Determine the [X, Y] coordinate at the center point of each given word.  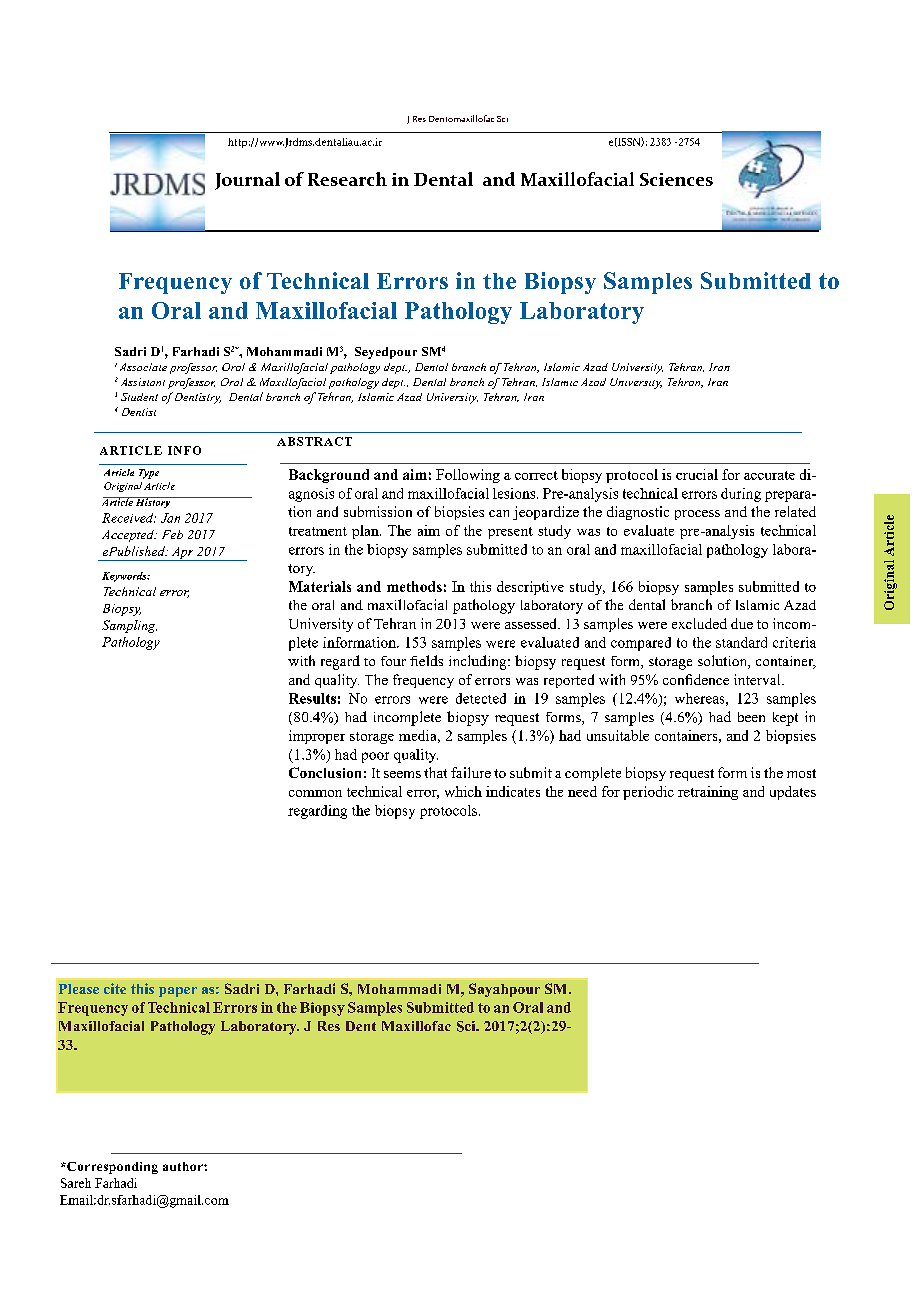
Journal [247, 181]
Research [347, 179]
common [315, 793]
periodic [648, 793]
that [435, 772]
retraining [708, 793]
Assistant [143, 382]
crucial [697, 474]
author [184, 1166]
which [463, 791]
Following [468, 476]
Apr [182, 554]
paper [178, 992]
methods [414, 586]
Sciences [676, 179]
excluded [699, 623]
